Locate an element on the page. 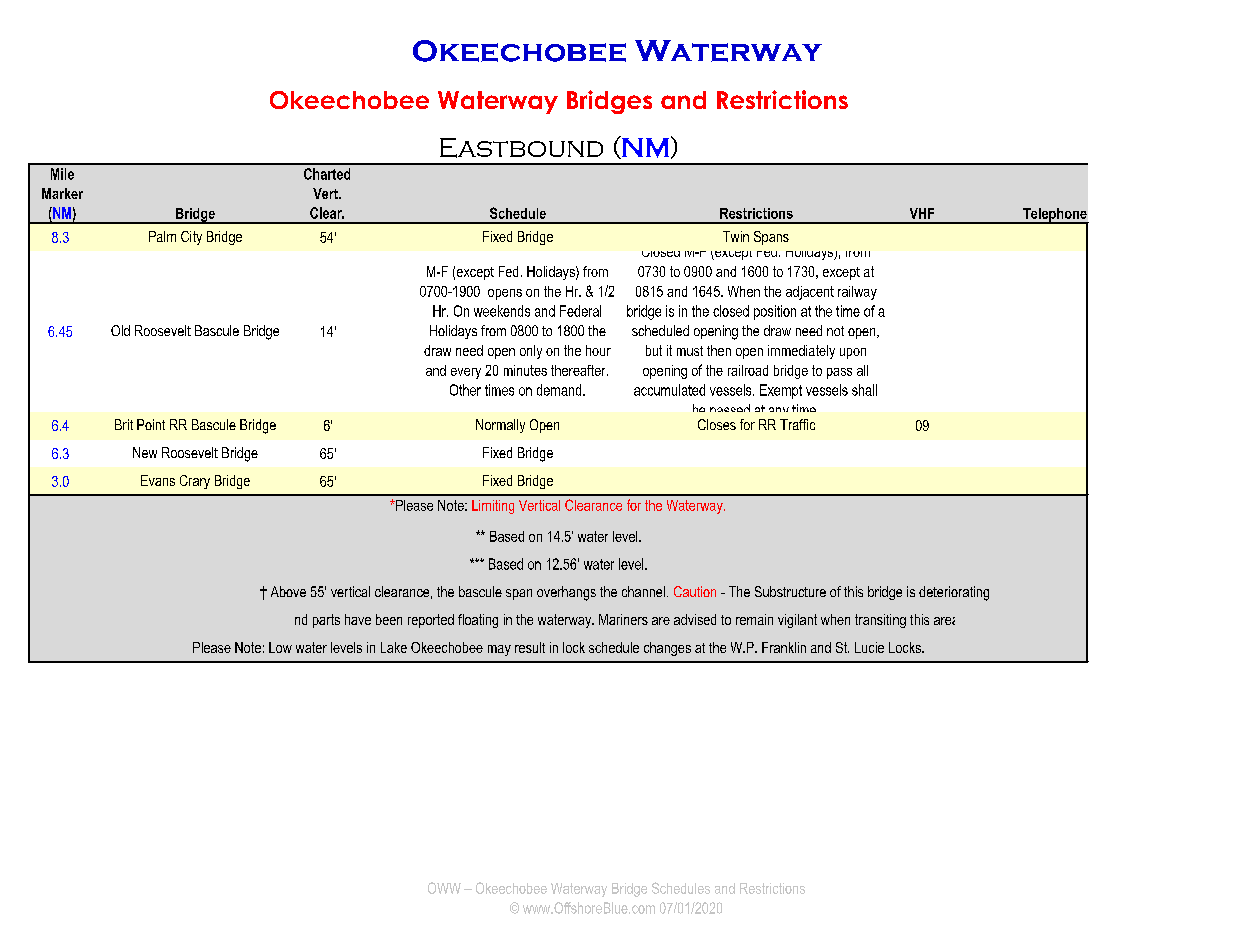 The width and height of the document is (1233, 952). upon is located at coordinates (853, 353).
